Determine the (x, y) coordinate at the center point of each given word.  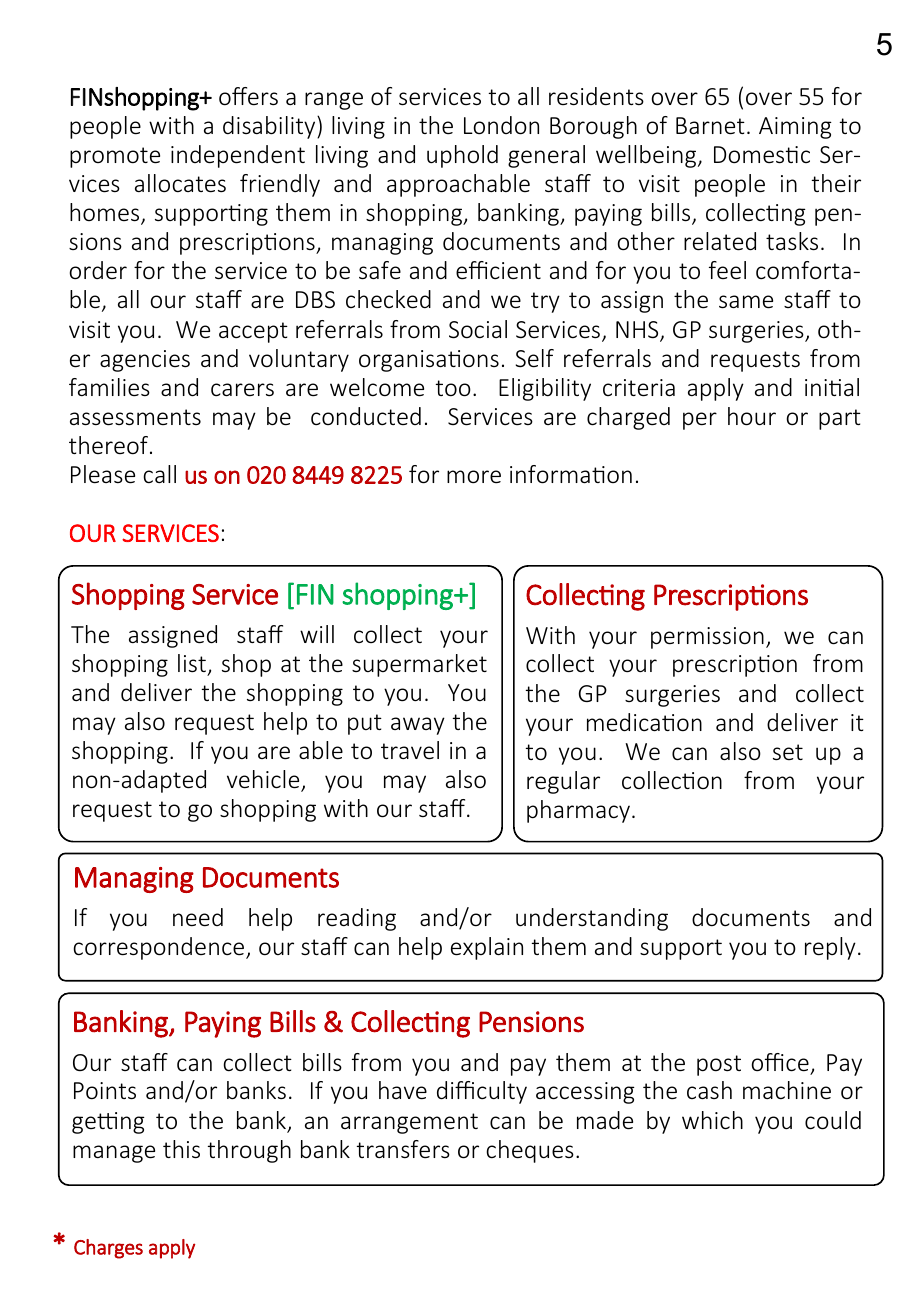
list (192, 663)
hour (752, 416)
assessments (135, 417)
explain (487, 948)
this (181, 1149)
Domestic (762, 155)
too (453, 388)
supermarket (419, 665)
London (501, 125)
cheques (530, 1151)
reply (830, 948)
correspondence (160, 948)
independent (238, 156)
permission (707, 638)
